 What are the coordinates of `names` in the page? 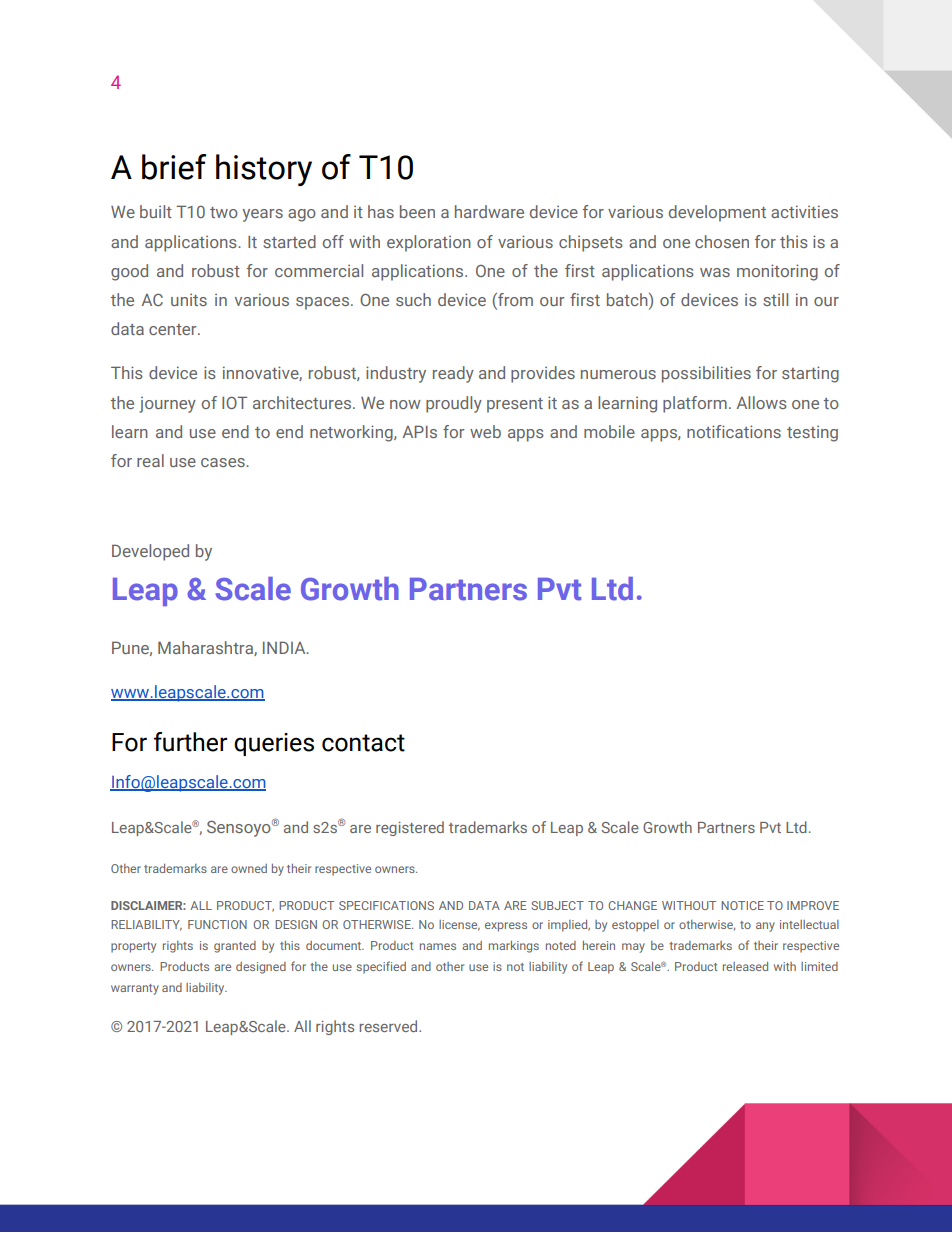 It's located at (438, 946).
